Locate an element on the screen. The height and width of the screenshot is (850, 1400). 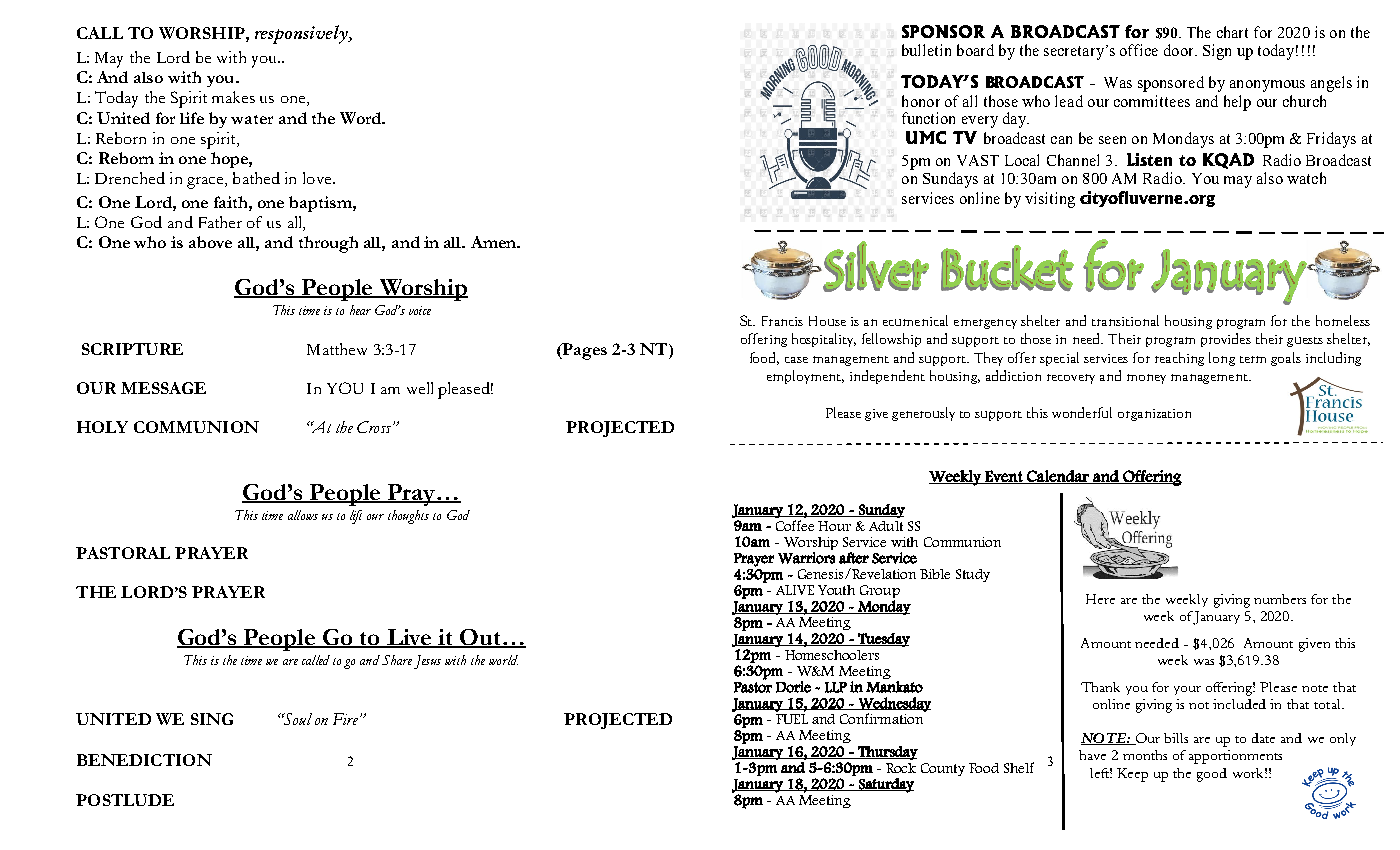
responsively is located at coordinates (302, 34).
